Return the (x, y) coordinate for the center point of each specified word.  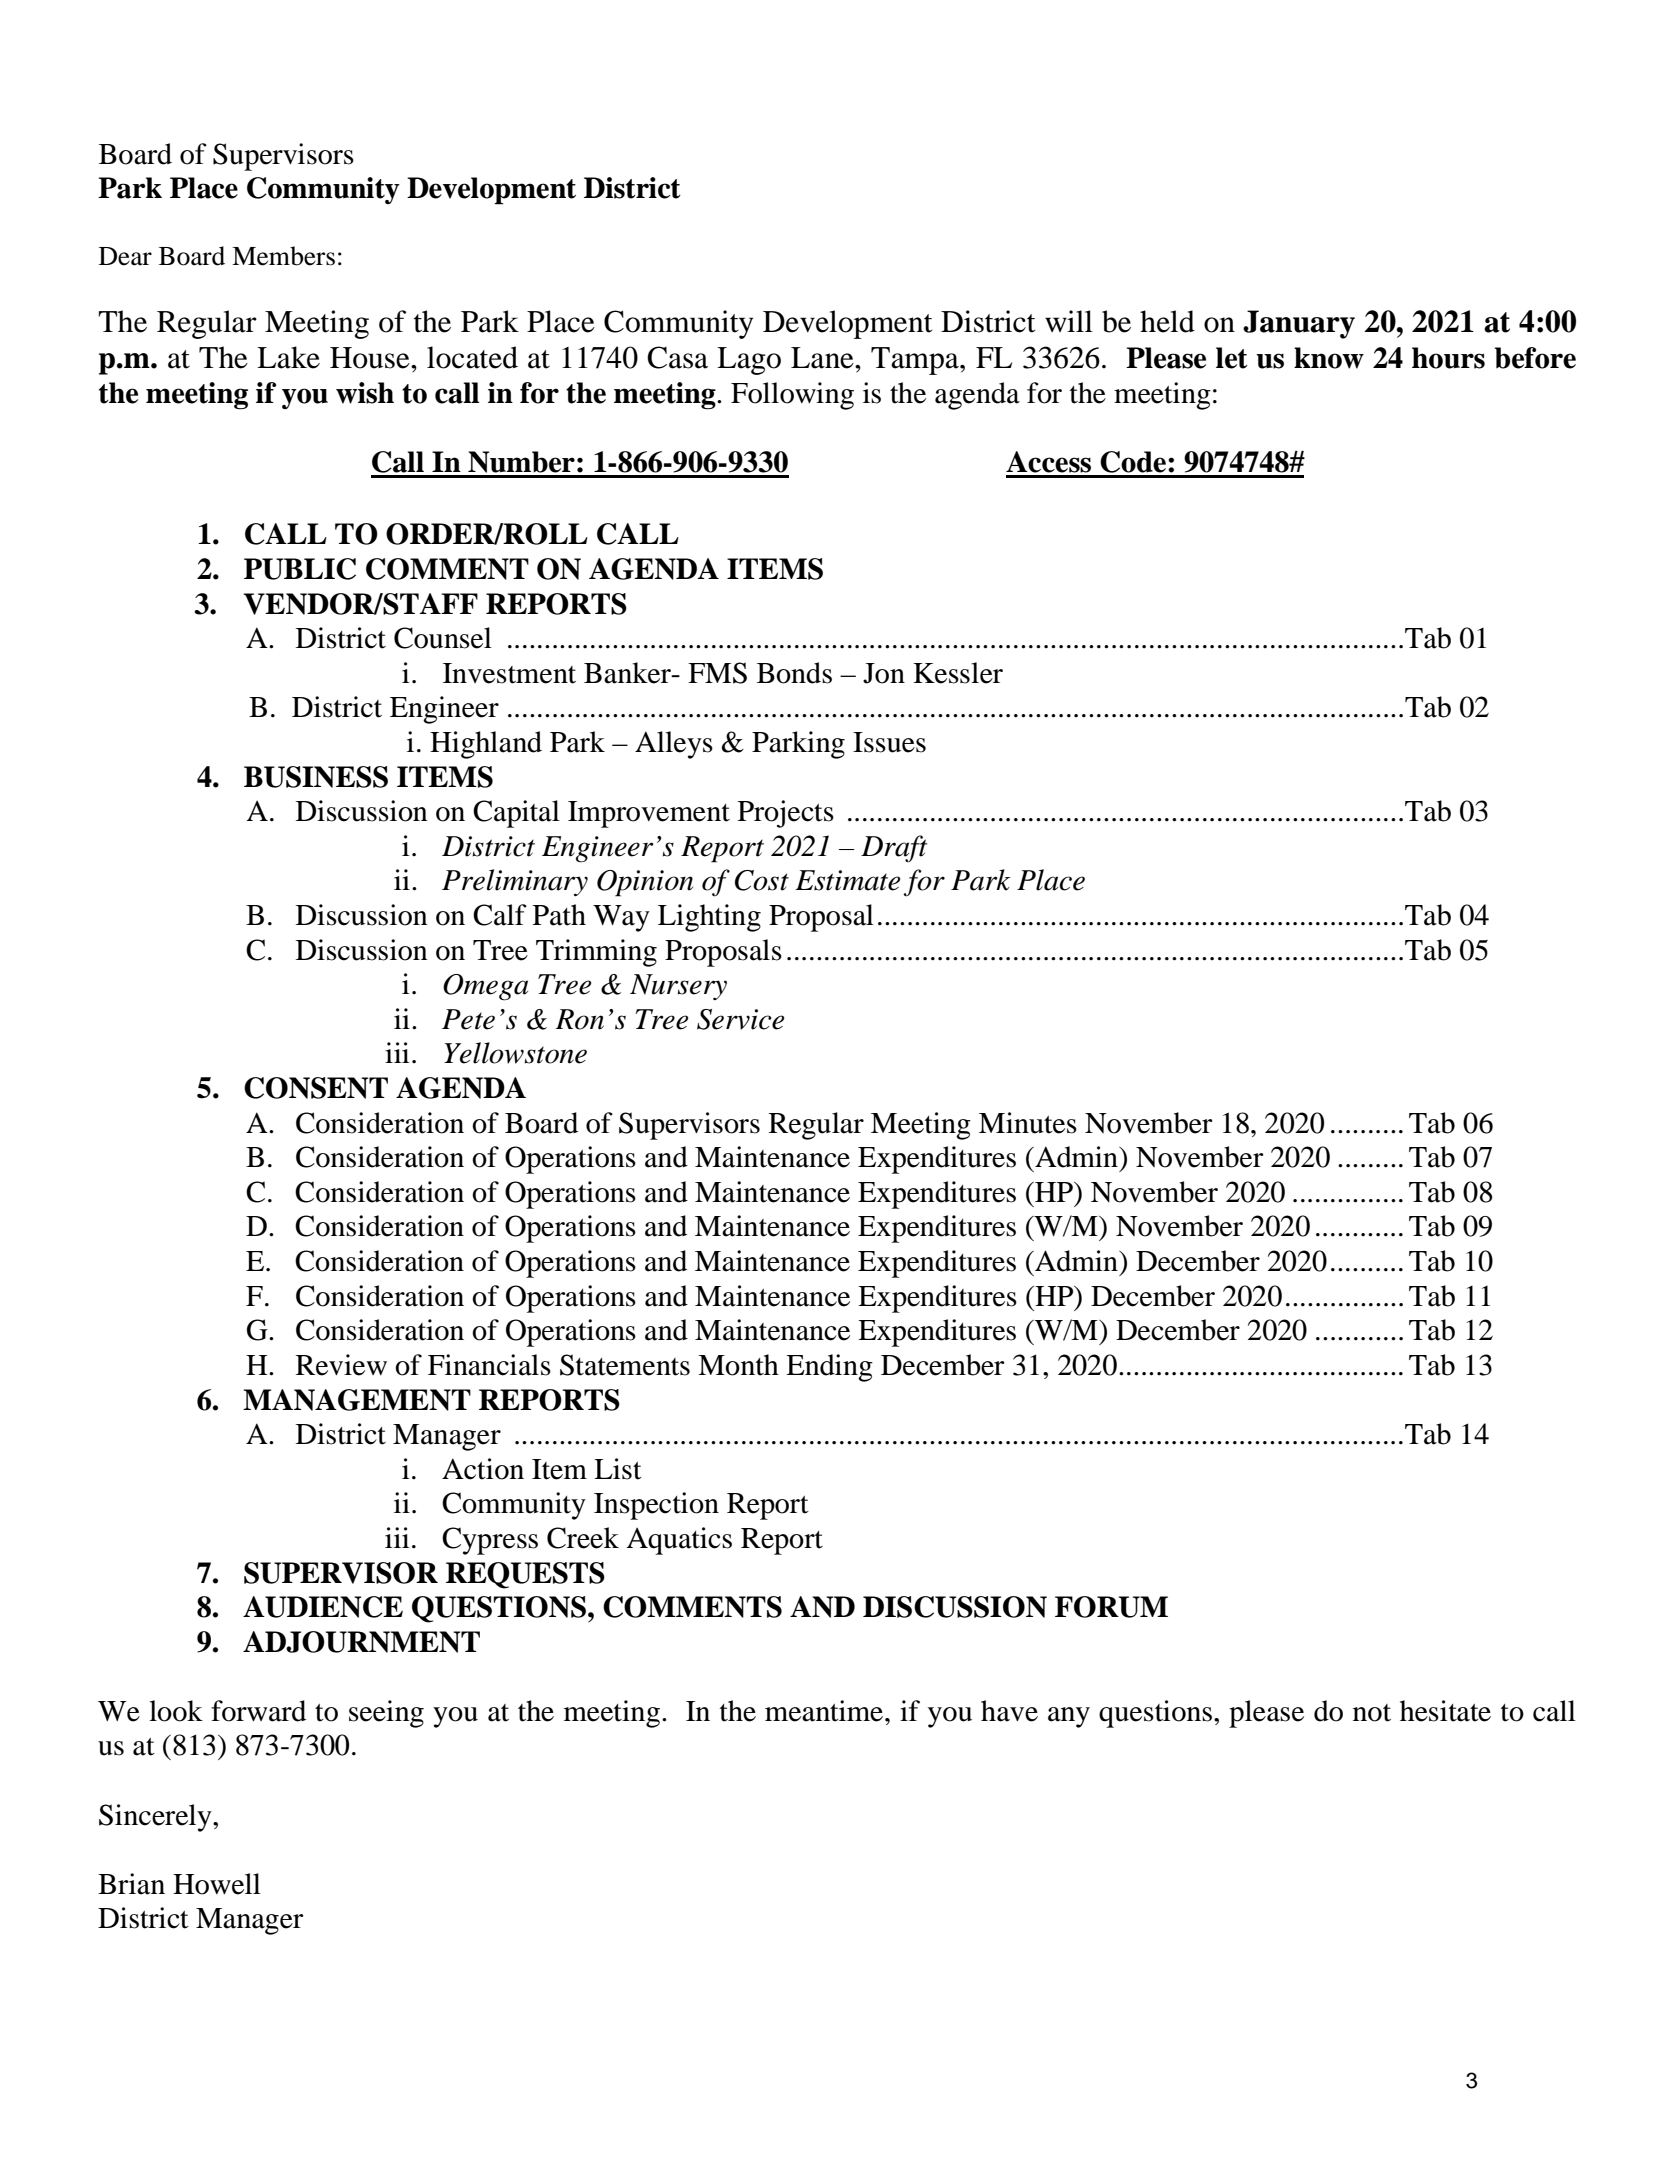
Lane (823, 358)
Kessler (958, 673)
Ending (829, 1368)
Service (740, 1019)
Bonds (794, 673)
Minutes (1028, 1123)
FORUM (1111, 1607)
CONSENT (316, 1088)
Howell (217, 1884)
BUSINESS (316, 777)
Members (283, 256)
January (1299, 324)
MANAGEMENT (357, 1400)
